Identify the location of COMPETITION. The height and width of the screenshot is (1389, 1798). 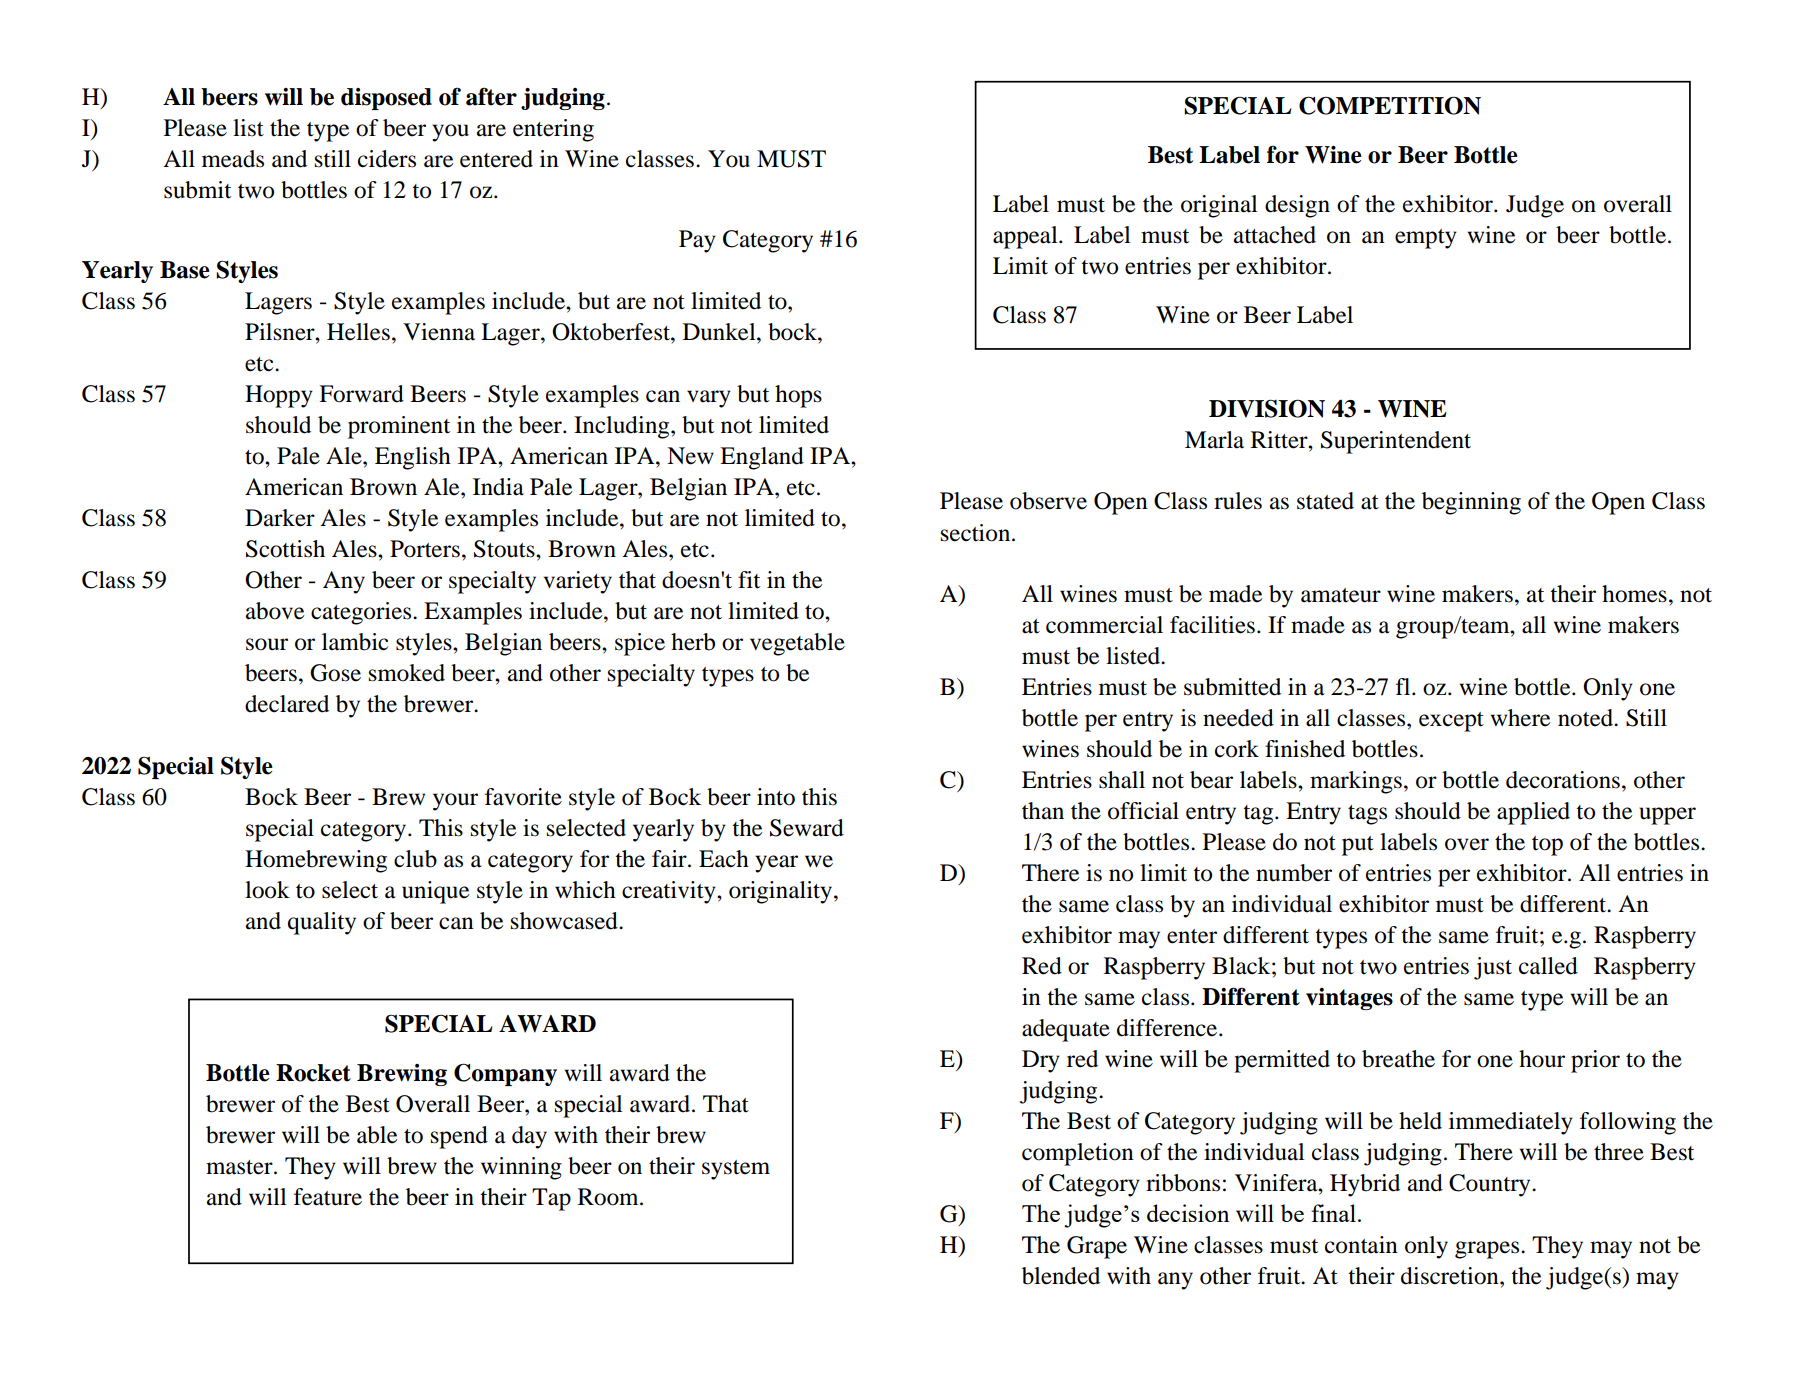
(1390, 105).
